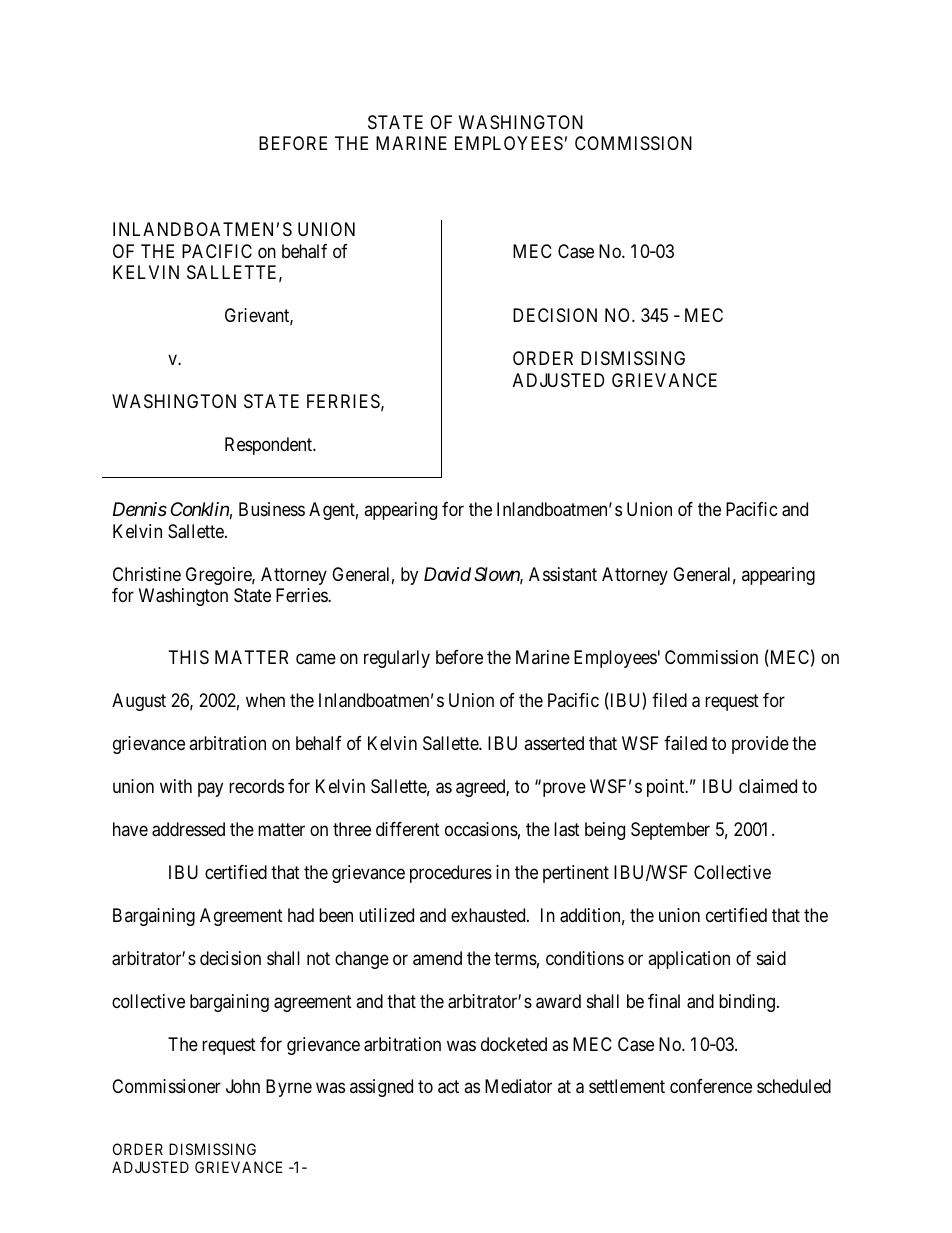  Describe the element at coordinates (272, 509) in the screenshot. I see `Business` at that location.
